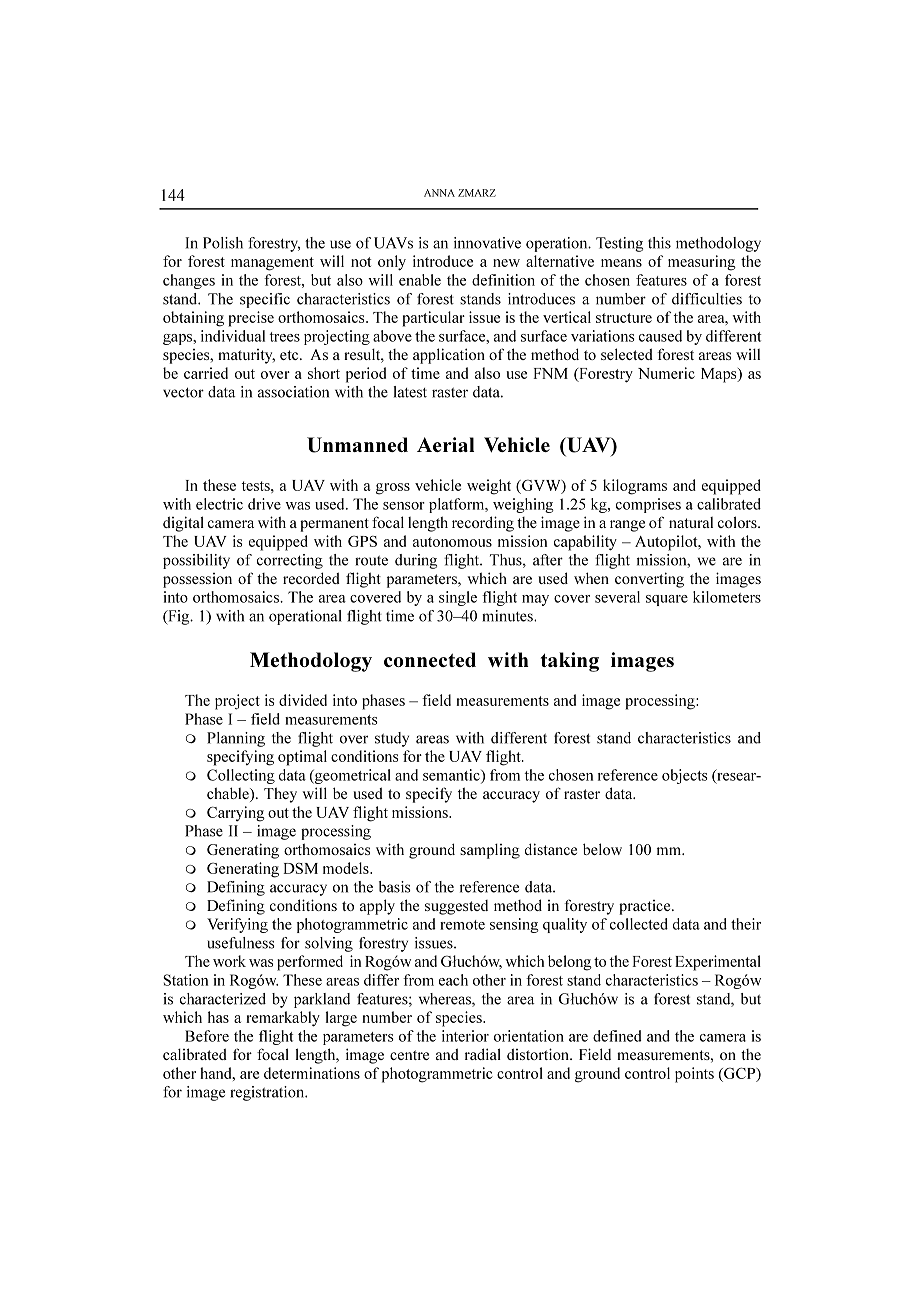  What do you see at coordinates (268, 1093) in the image?
I see `registration` at bounding box center [268, 1093].
